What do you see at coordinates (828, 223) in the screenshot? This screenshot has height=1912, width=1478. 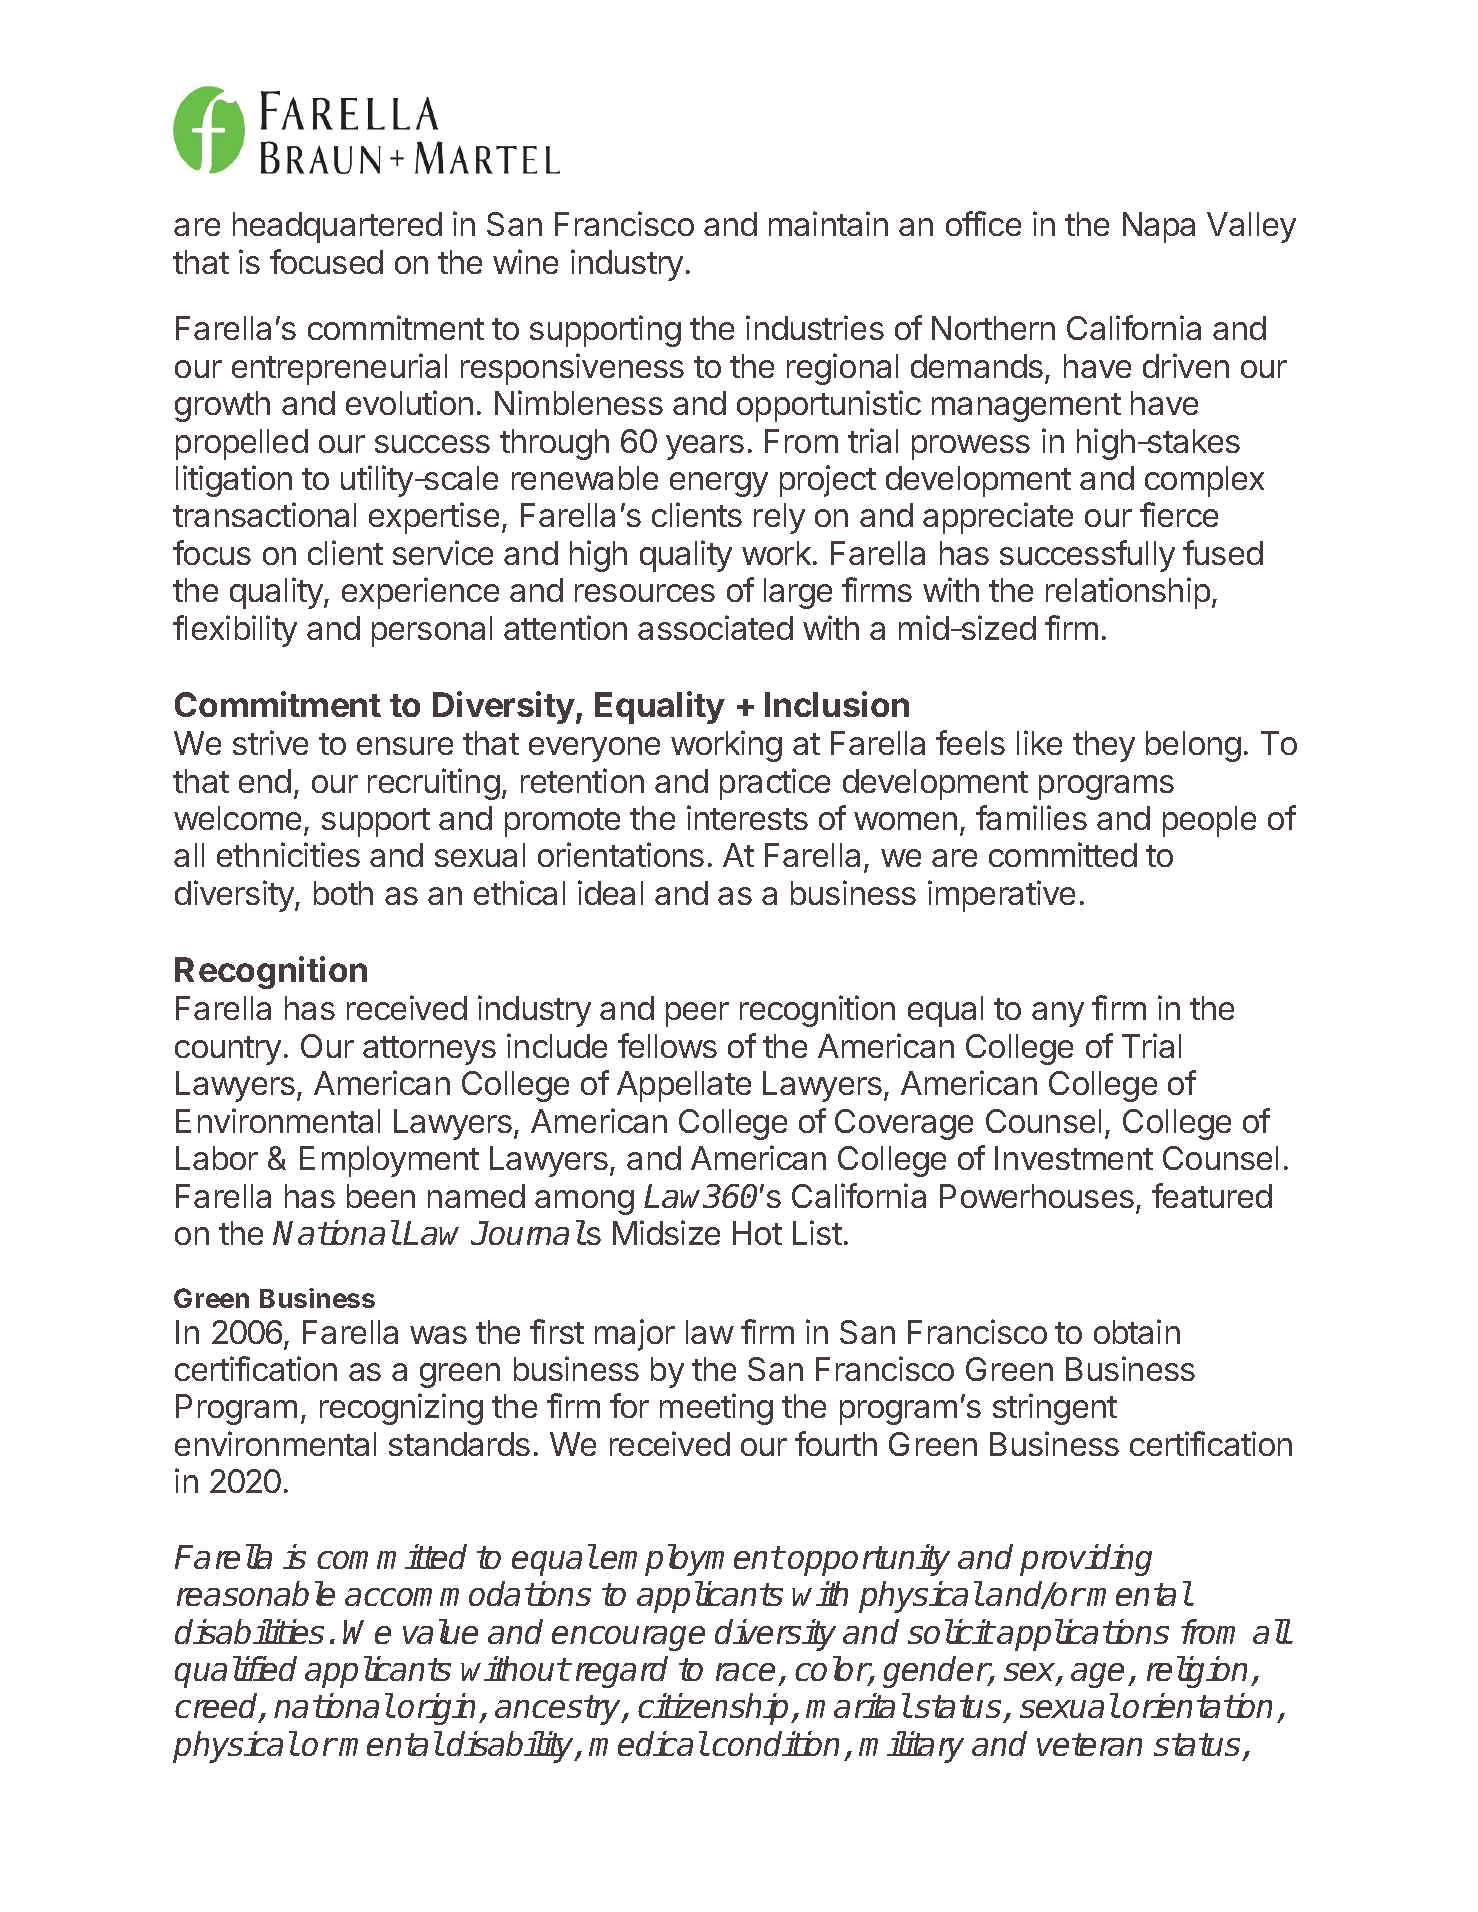 I see `maintain` at bounding box center [828, 223].
